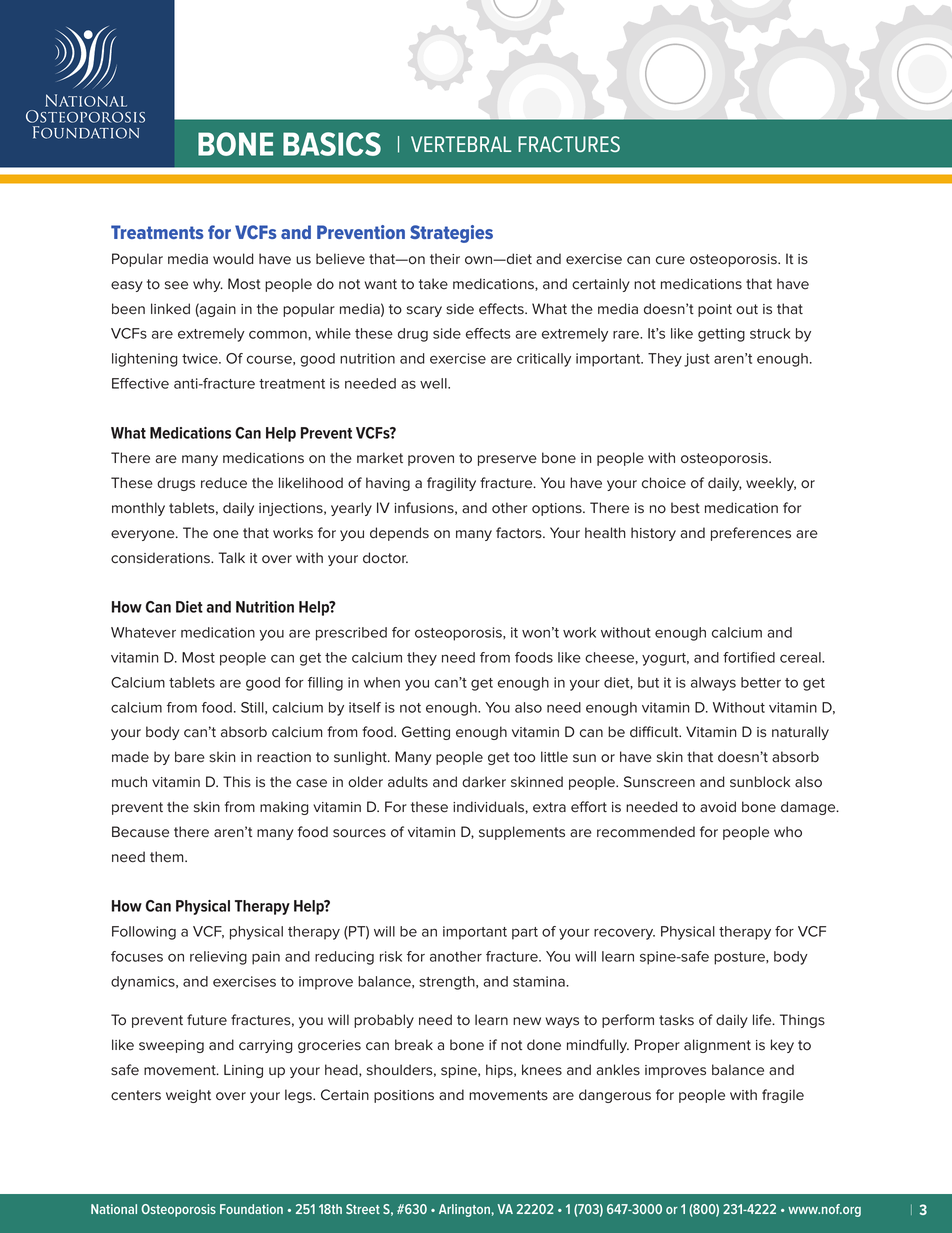 The image size is (952, 1233). I want to click on cure, so click(670, 260).
